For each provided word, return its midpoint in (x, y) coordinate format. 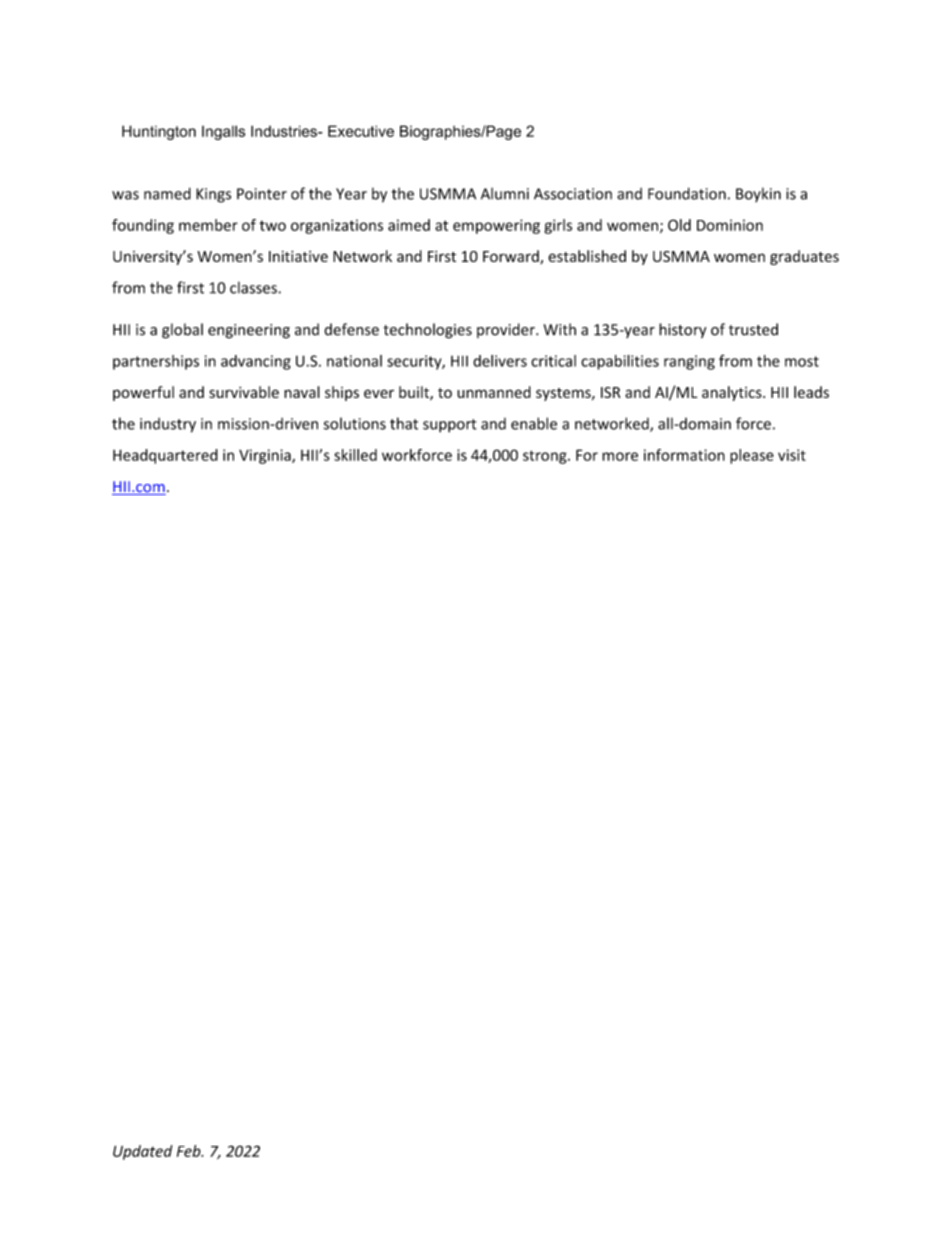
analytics (733, 393)
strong (546, 457)
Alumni (505, 193)
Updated (142, 1152)
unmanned (494, 392)
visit (792, 455)
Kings (213, 195)
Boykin (758, 194)
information (684, 455)
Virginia (266, 456)
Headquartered (165, 456)
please (752, 456)
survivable (244, 392)
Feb (190, 1151)
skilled (355, 455)
